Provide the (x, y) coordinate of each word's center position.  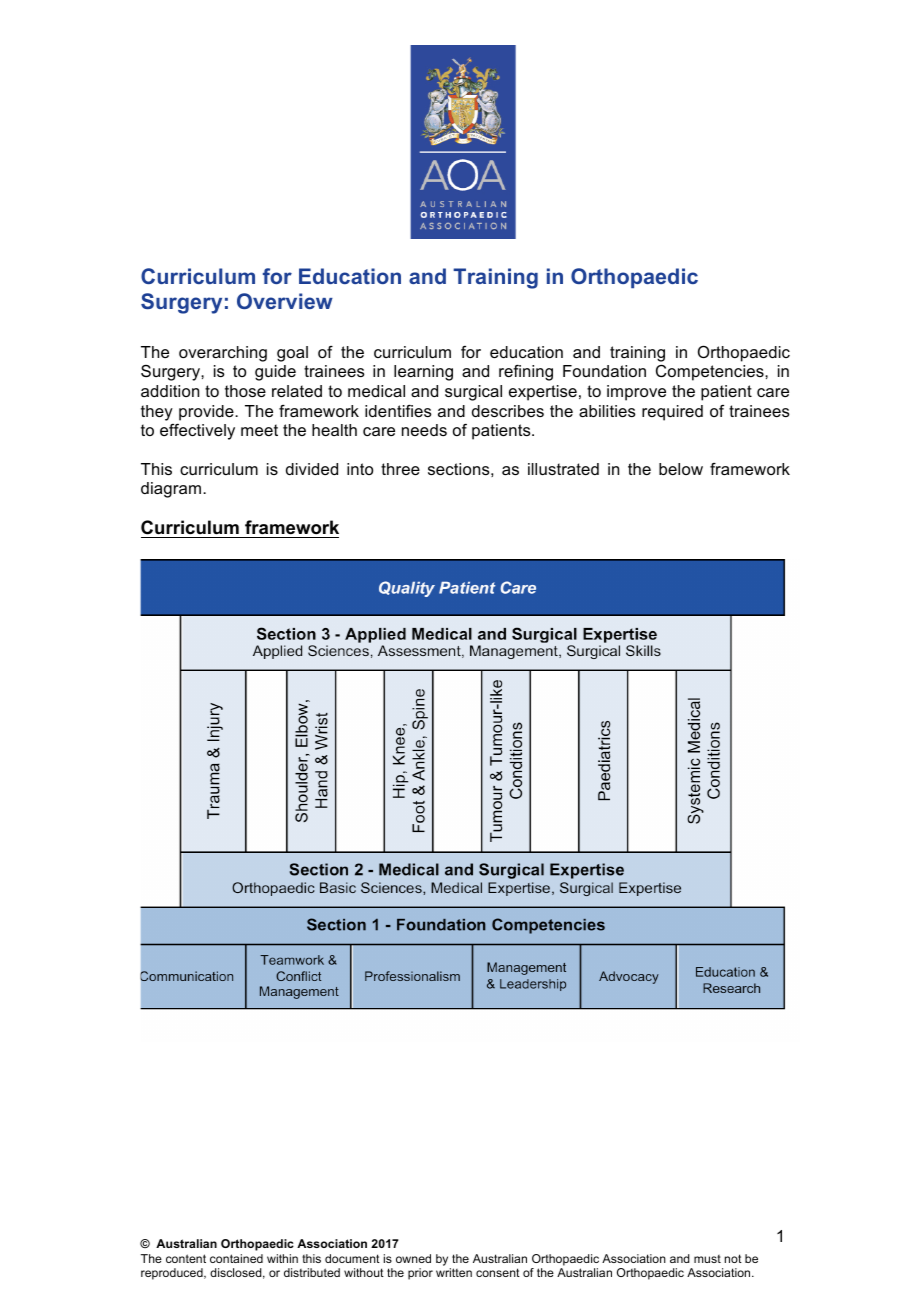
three (400, 469)
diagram (172, 490)
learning (423, 373)
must (707, 1259)
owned (413, 1258)
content (186, 1258)
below (681, 469)
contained (236, 1258)
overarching (223, 354)
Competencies (711, 373)
